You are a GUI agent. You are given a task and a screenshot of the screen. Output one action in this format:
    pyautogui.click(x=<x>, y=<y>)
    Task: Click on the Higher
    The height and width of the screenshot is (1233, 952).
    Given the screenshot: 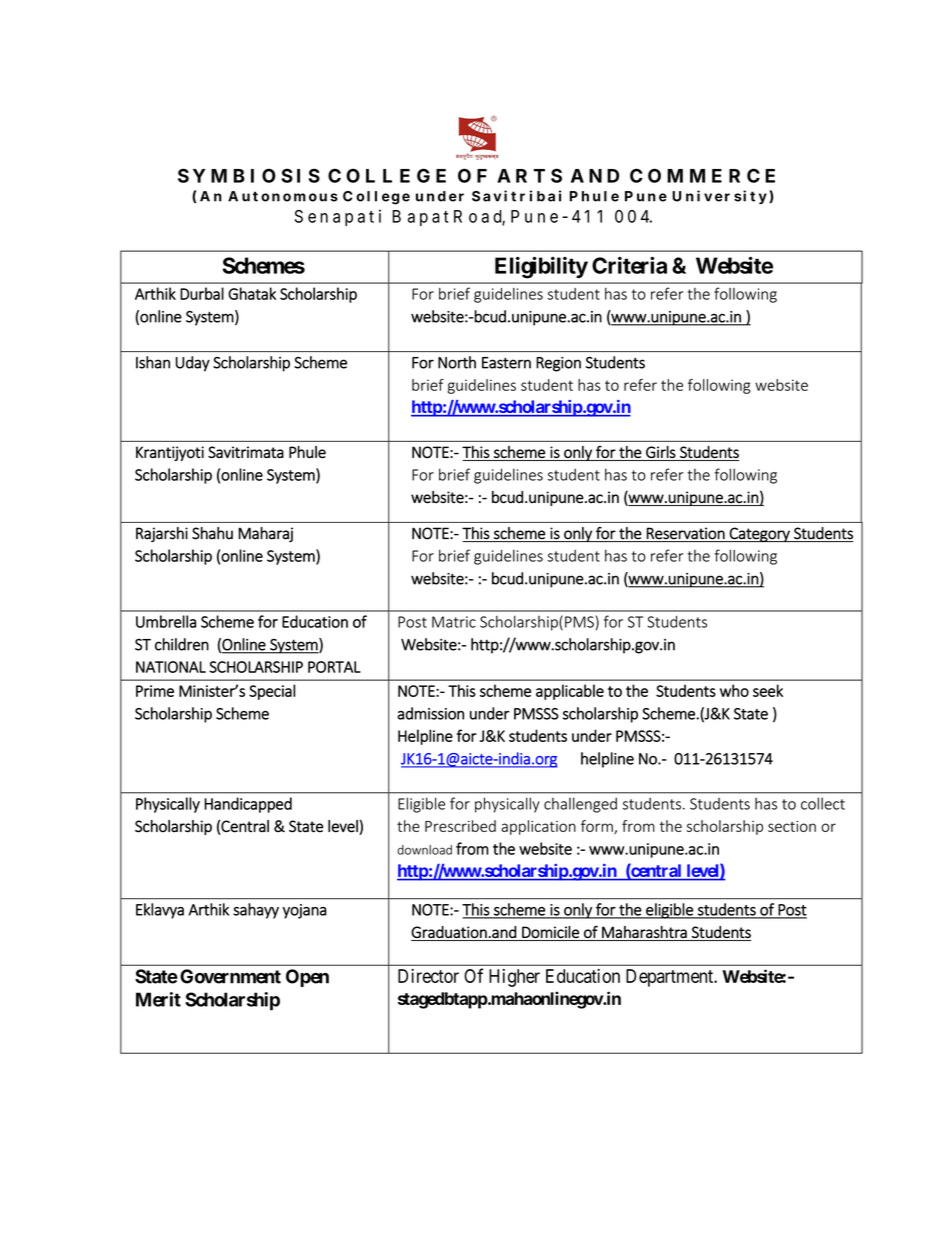 What is the action you would take?
    pyautogui.click(x=514, y=978)
